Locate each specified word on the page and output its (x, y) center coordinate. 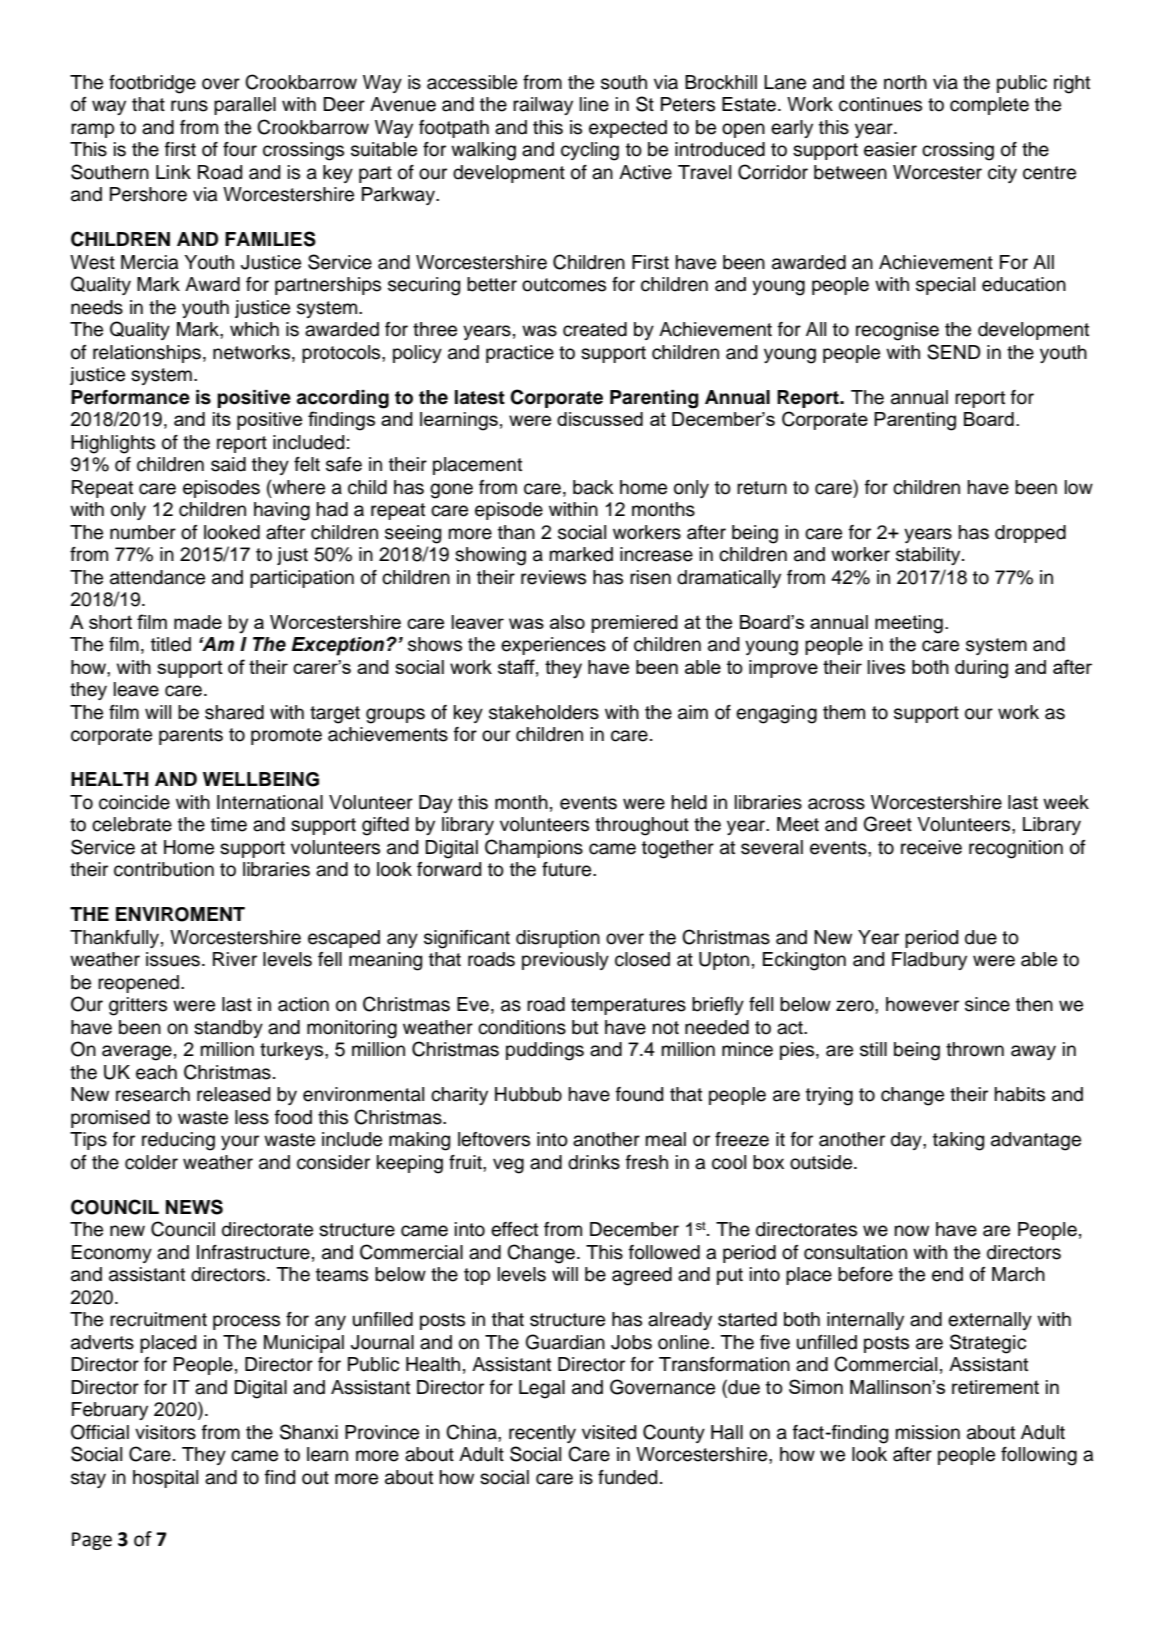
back (593, 487)
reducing (178, 1141)
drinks (594, 1162)
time (229, 824)
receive (931, 847)
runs (189, 106)
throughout (642, 826)
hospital (165, 1479)
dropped (1030, 534)
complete (989, 106)
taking (958, 1141)
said (228, 464)
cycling (590, 151)
